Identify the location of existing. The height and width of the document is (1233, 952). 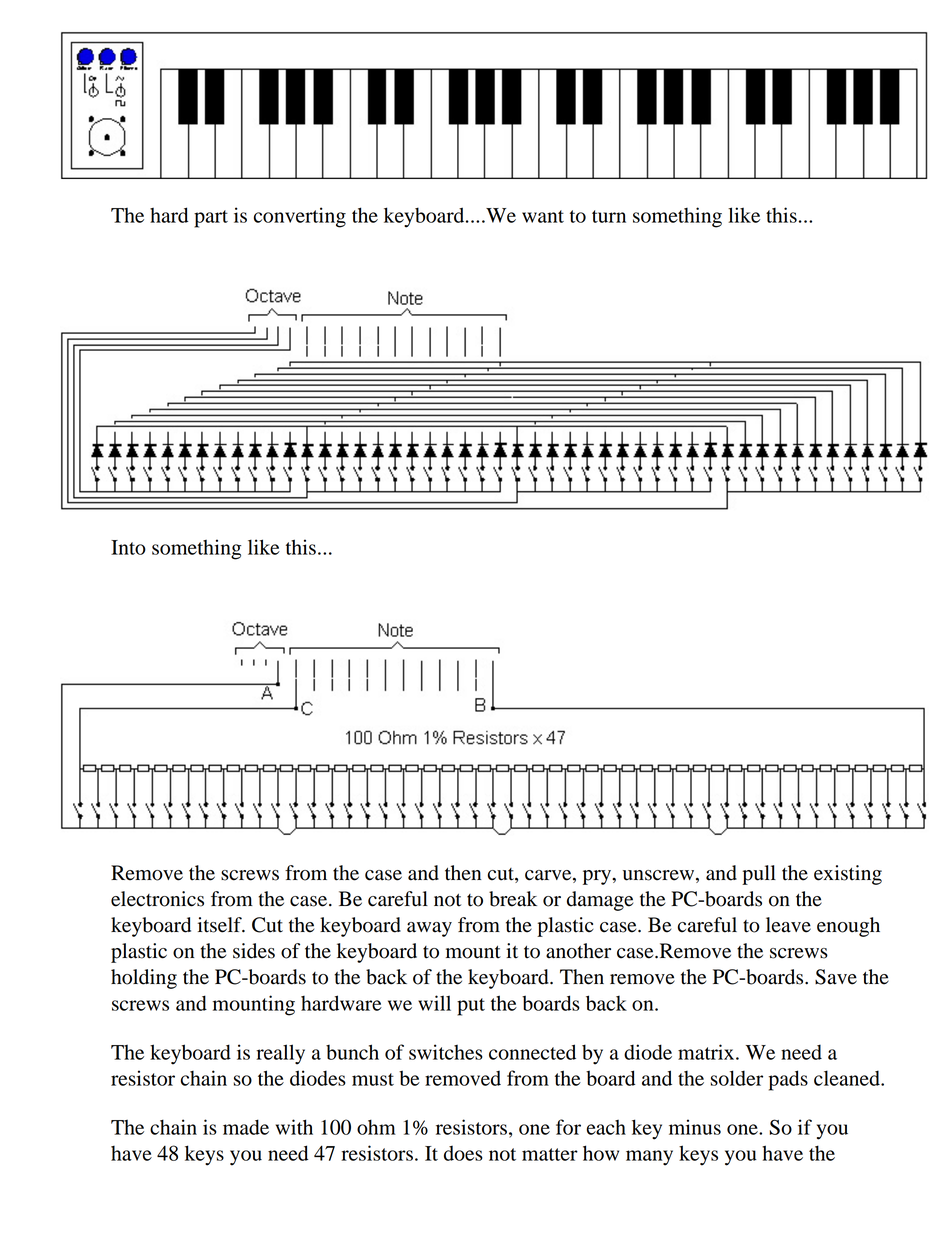
(848, 875).
